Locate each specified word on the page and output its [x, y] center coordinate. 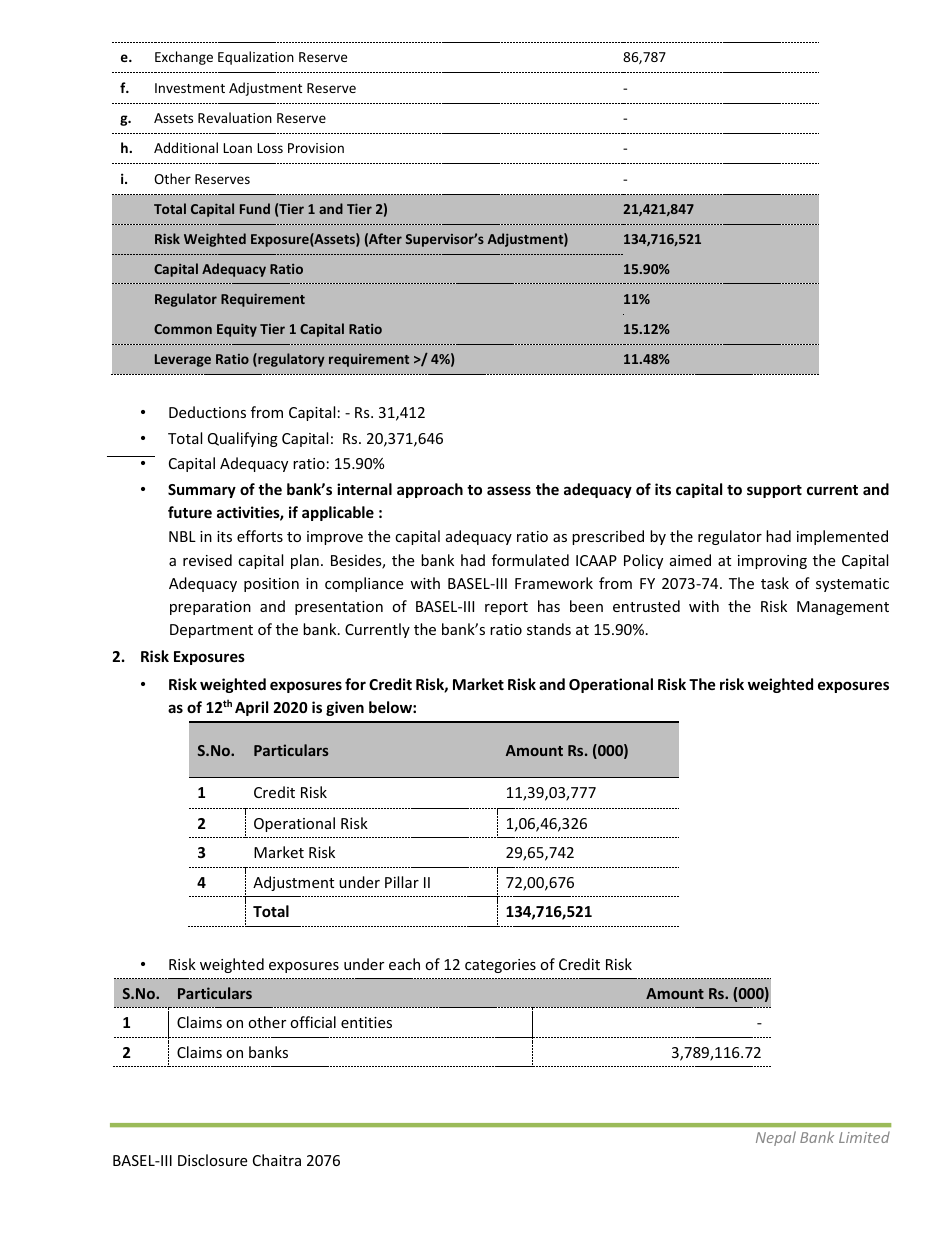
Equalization [256, 58]
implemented [842, 537]
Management [843, 608]
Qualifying [243, 439]
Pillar [402, 882]
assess [509, 490]
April [251, 708]
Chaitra [277, 1160]
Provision [316, 148]
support [774, 491]
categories [500, 966]
